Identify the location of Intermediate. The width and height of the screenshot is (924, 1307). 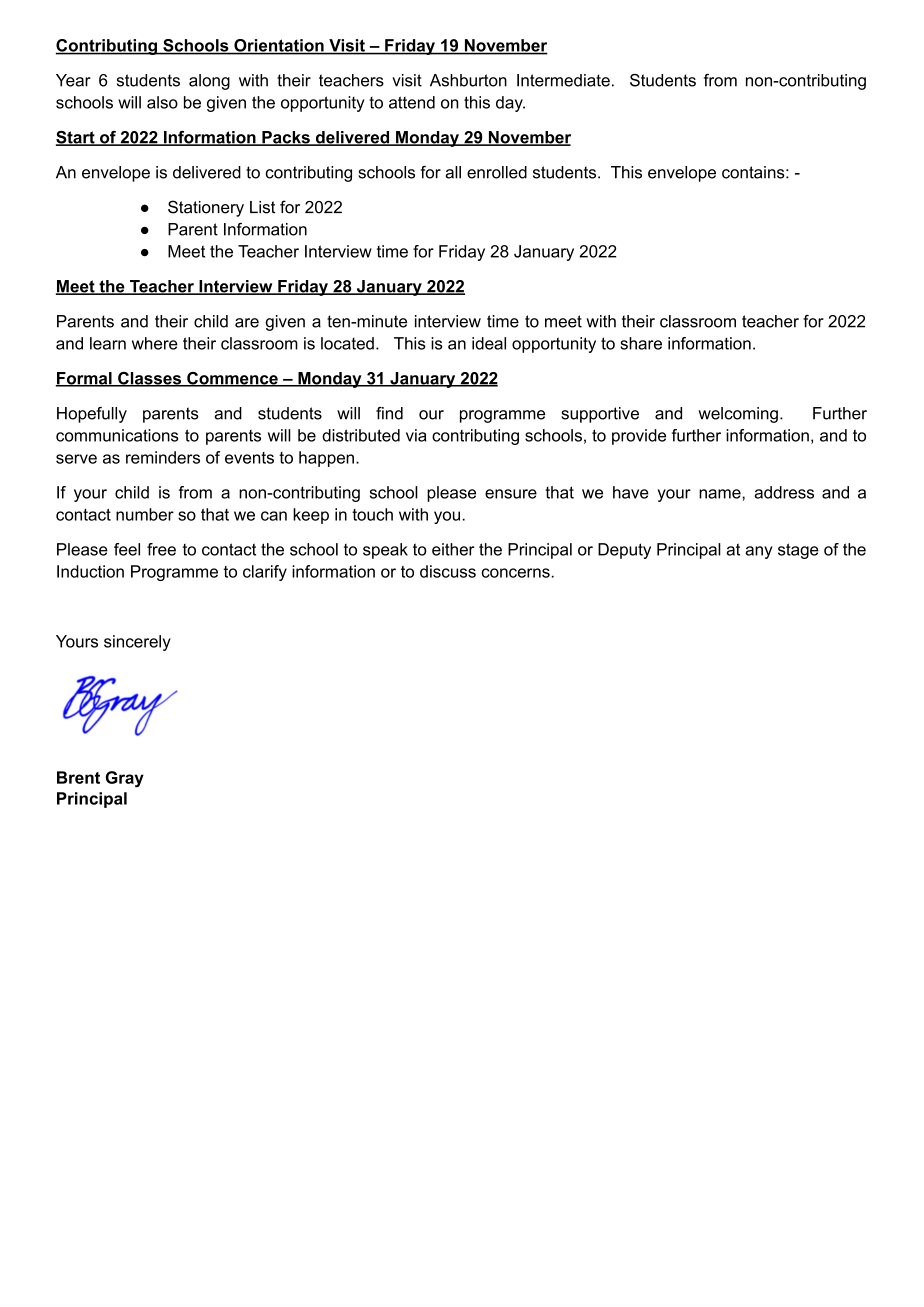
(563, 80).
